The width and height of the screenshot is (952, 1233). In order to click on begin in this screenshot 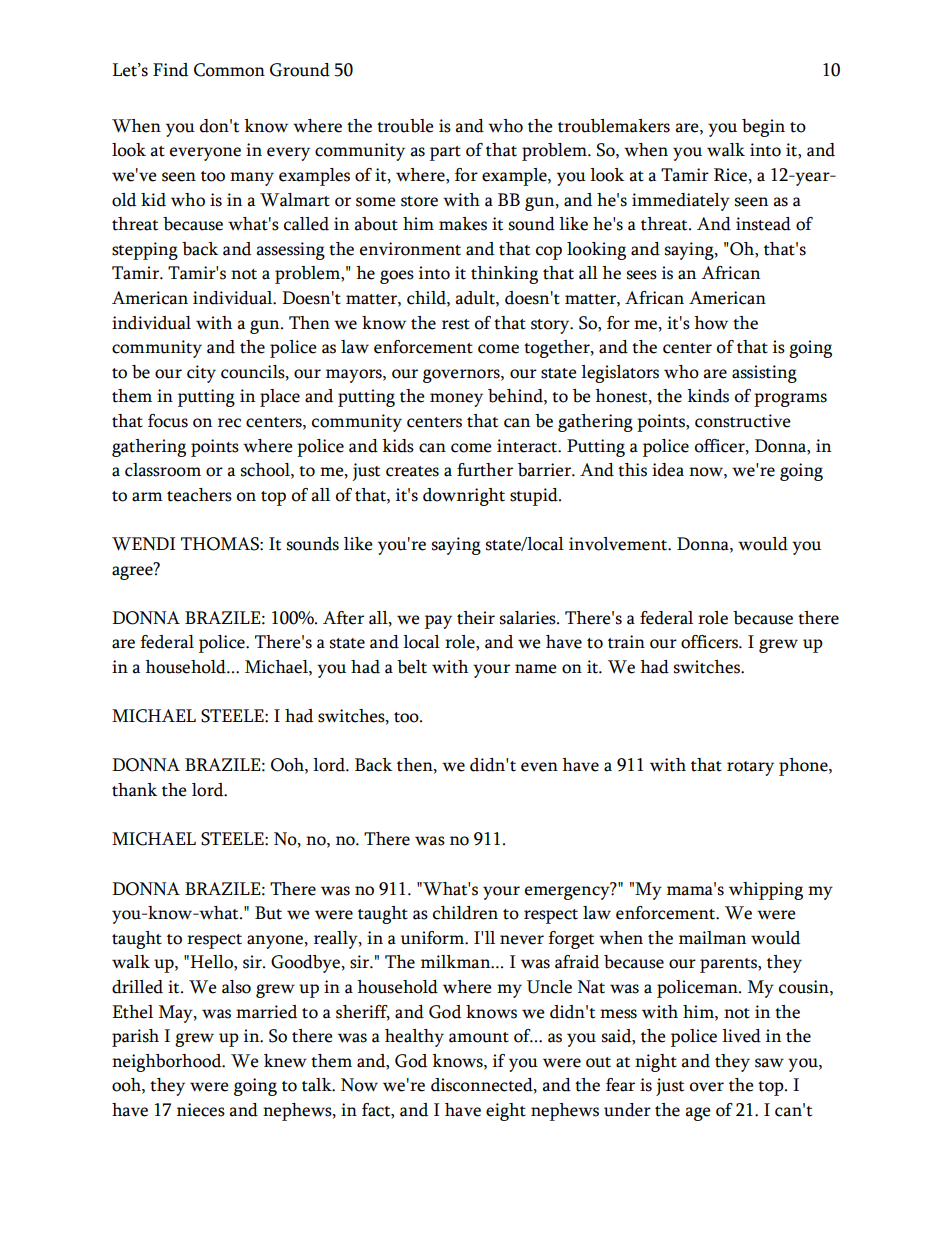, I will do `click(763, 128)`.
